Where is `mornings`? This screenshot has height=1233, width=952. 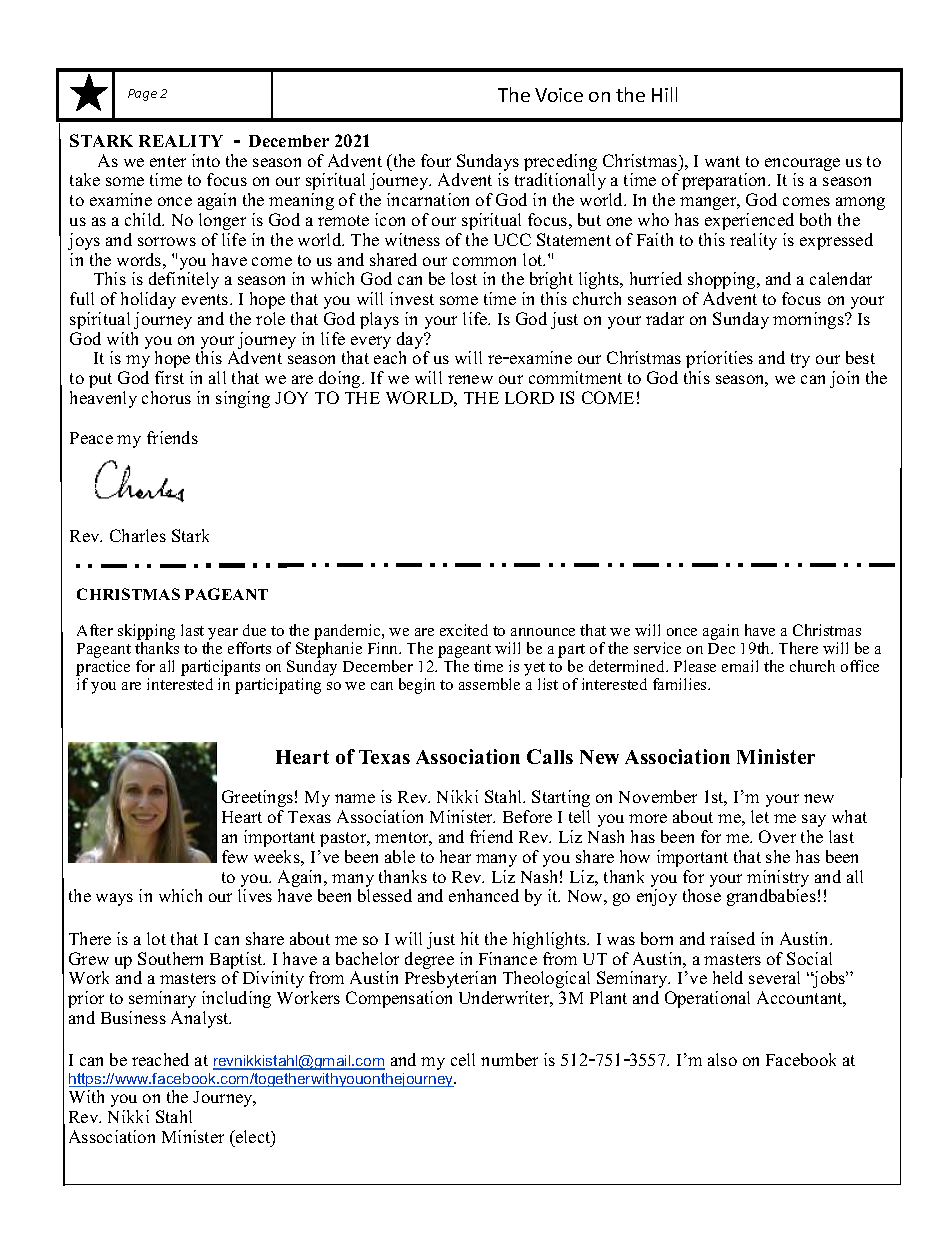 mornings is located at coordinates (809, 320).
